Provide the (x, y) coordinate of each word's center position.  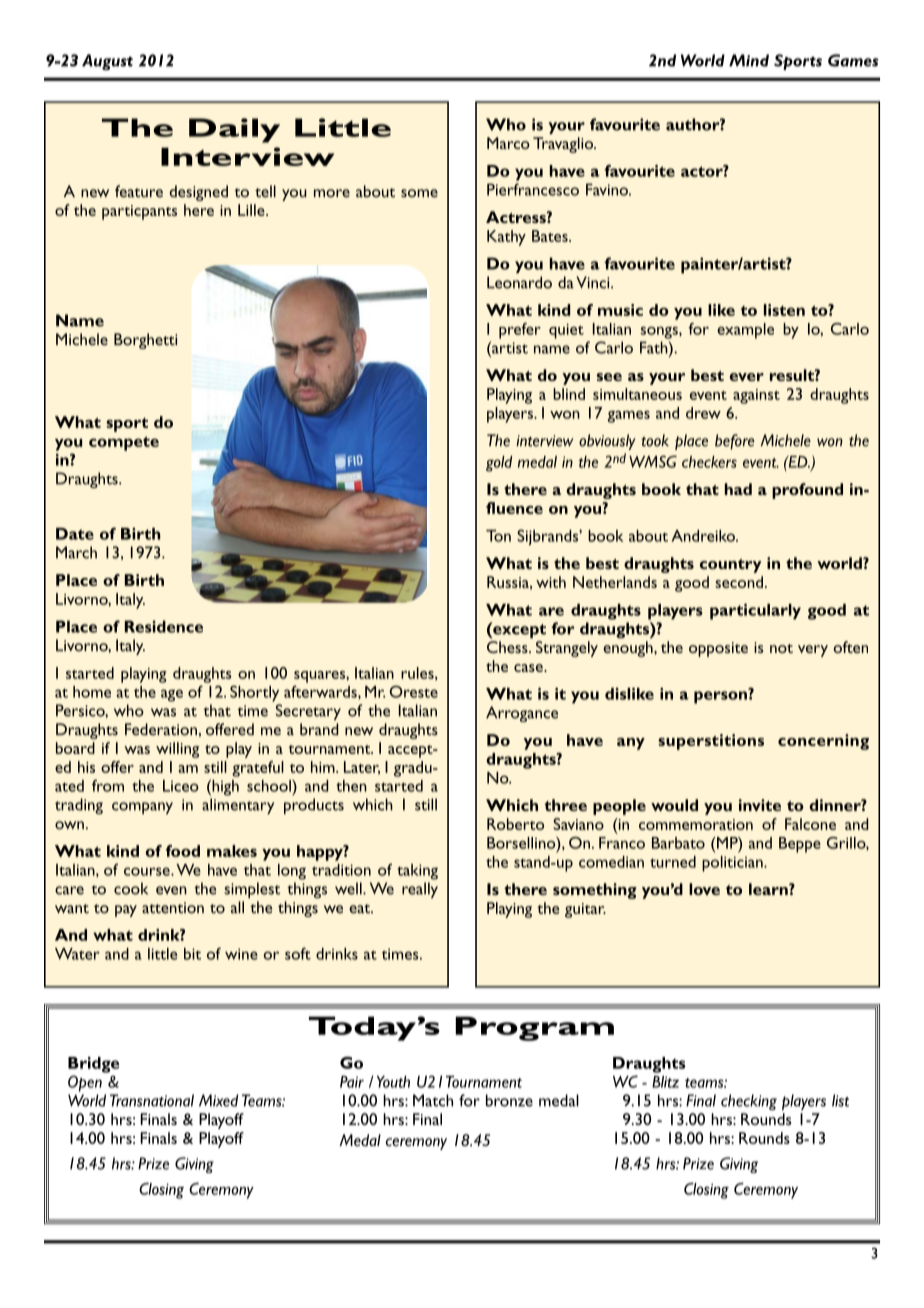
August (107, 62)
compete (124, 443)
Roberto (515, 824)
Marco (508, 143)
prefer (520, 331)
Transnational (152, 1100)
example (745, 331)
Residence (164, 626)
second (739, 582)
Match (433, 1100)
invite (760, 805)
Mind (749, 60)
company (142, 808)
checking (749, 1102)
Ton (498, 536)
